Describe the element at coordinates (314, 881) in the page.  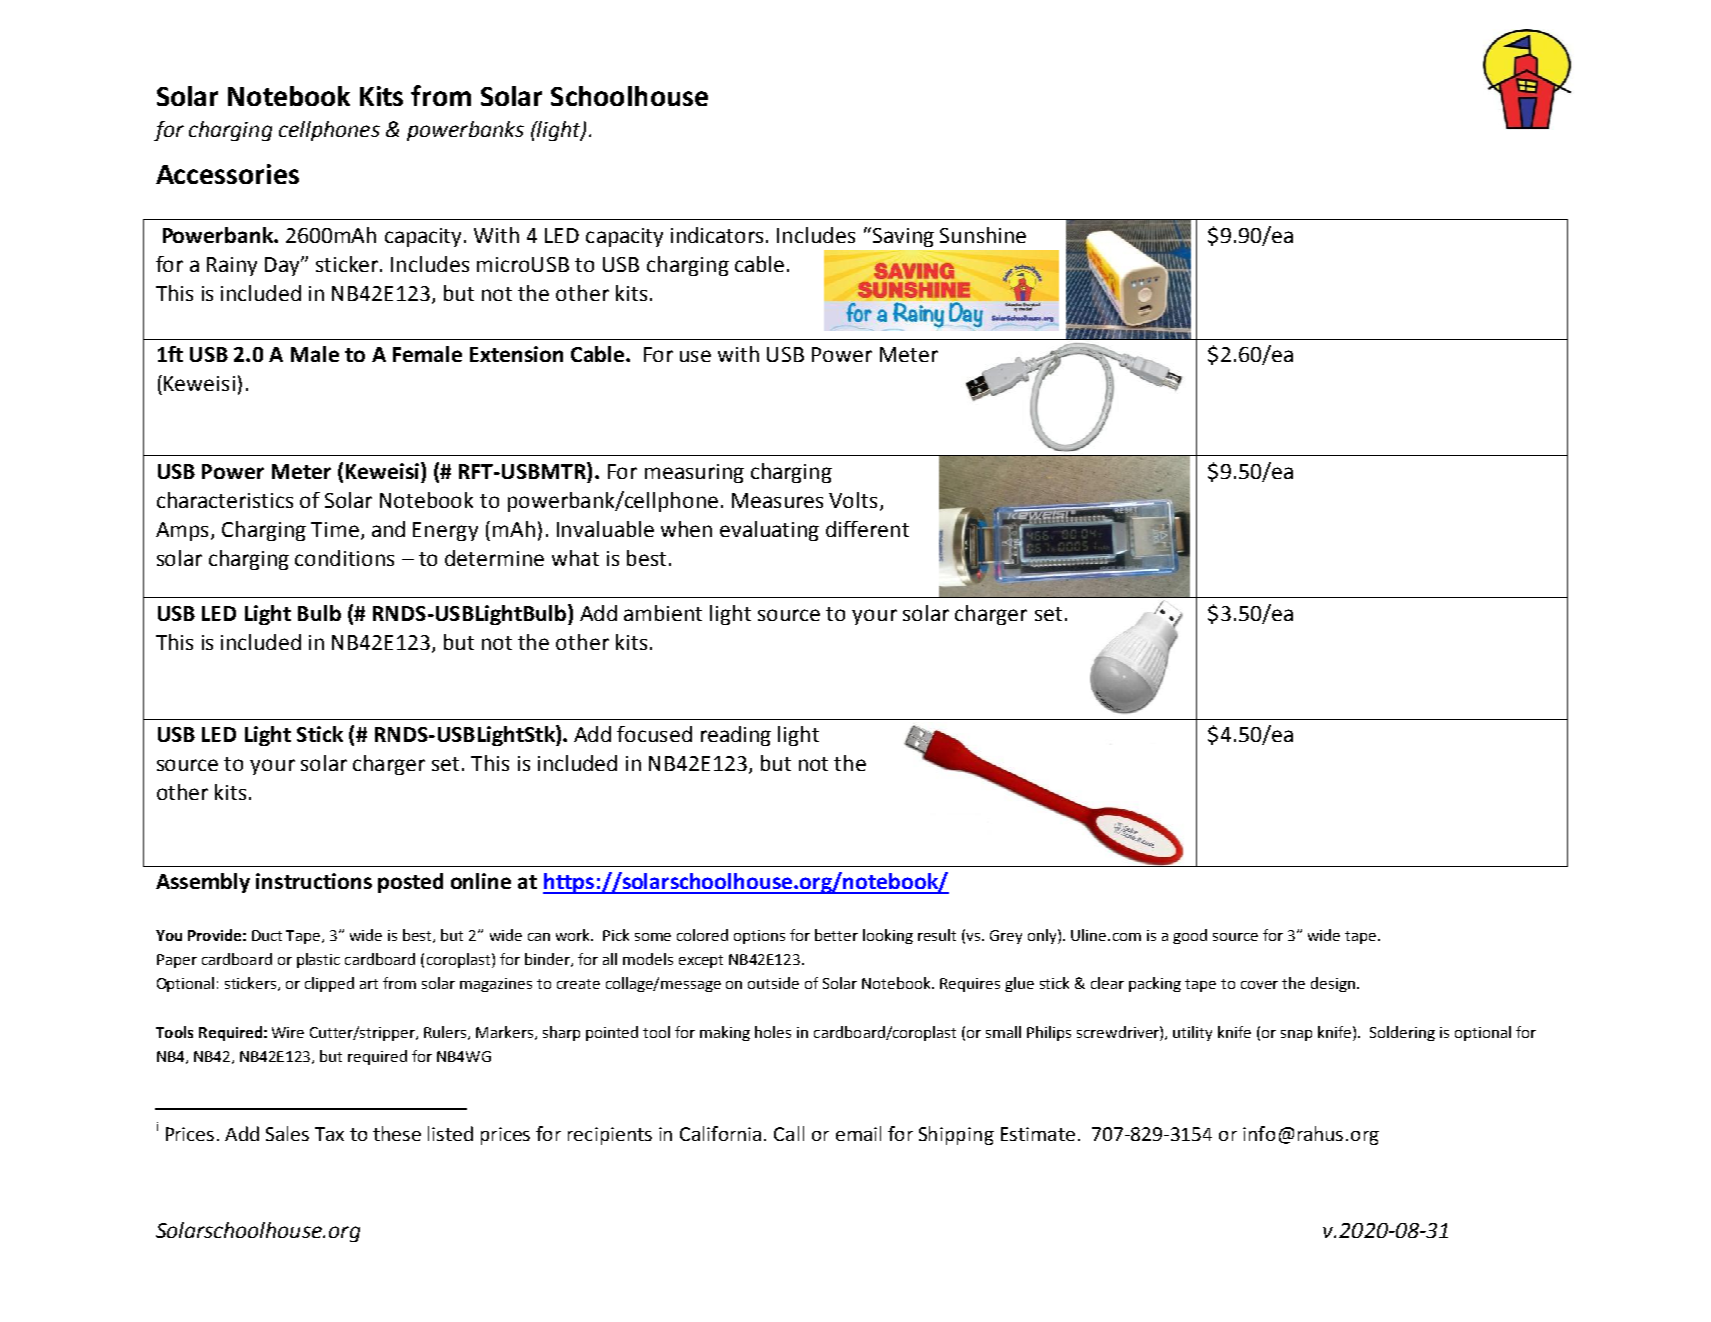
I see `instructions` at that location.
